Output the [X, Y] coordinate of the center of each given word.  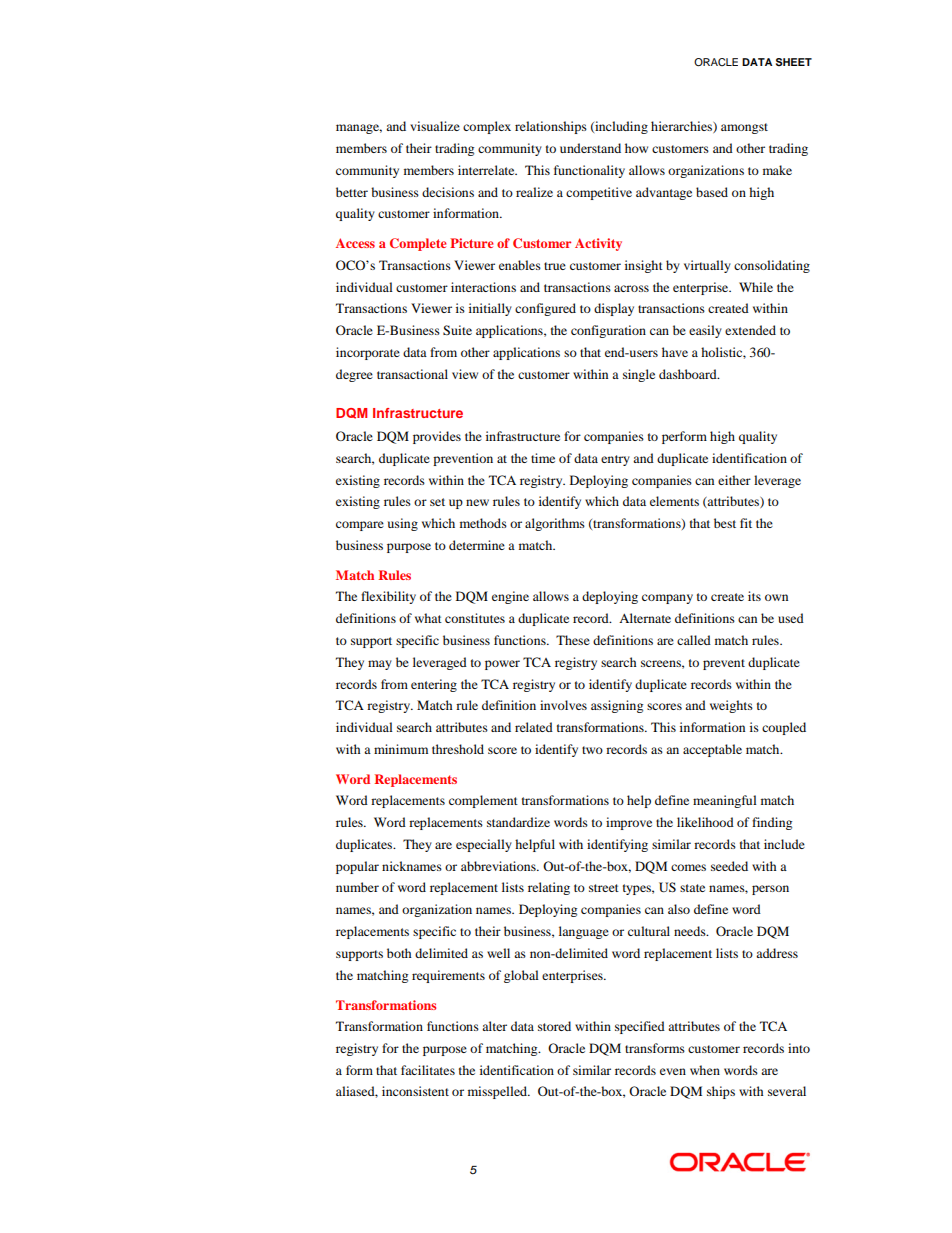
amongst [744, 128]
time [543, 458]
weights [731, 706]
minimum [401, 749]
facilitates [428, 1070]
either [734, 480]
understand [590, 148]
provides [437, 437]
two [592, 750]
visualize [435, 126]
